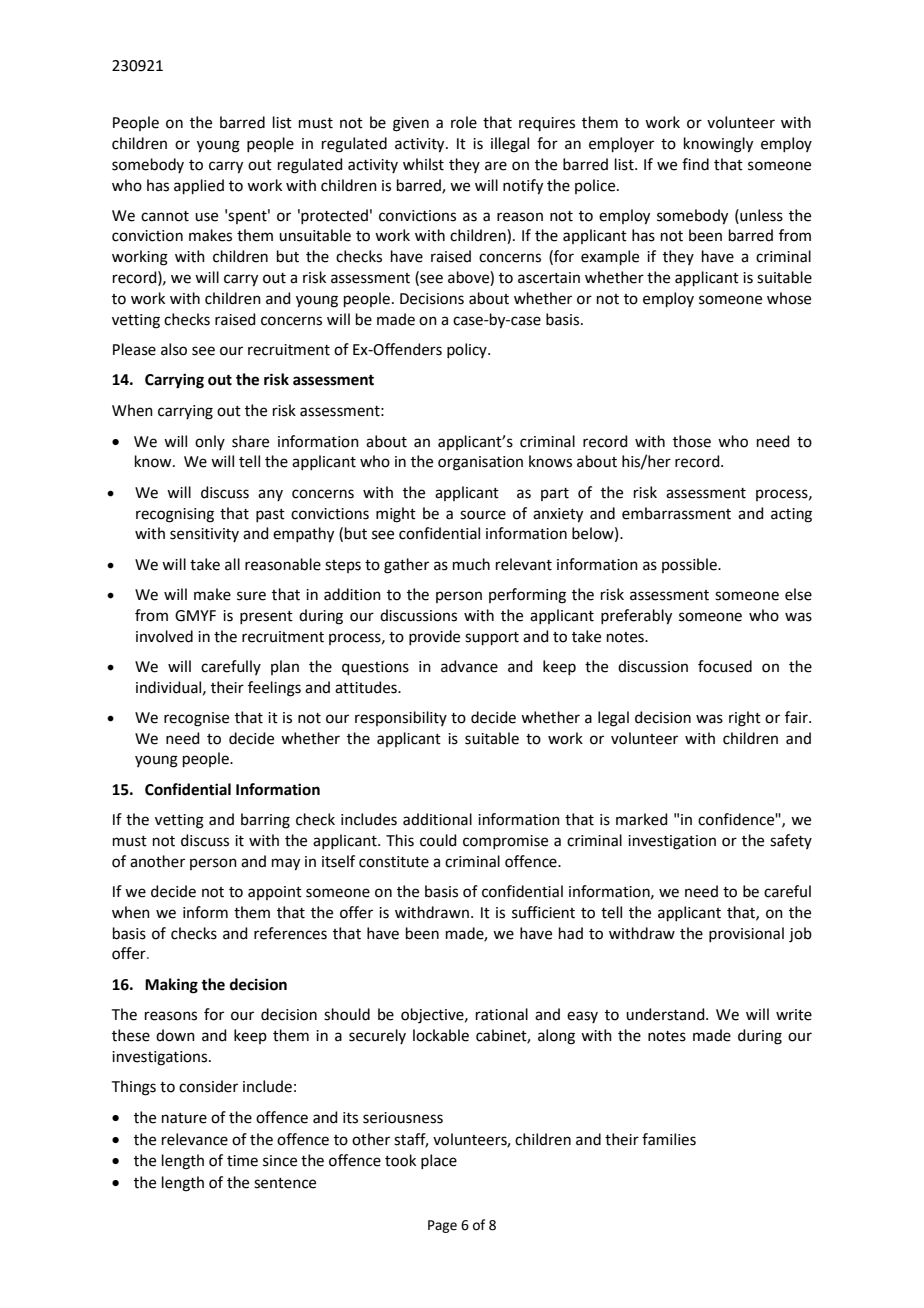 The width and height of the page is (924, 1308). I want to click on role, so click(464, 122).
